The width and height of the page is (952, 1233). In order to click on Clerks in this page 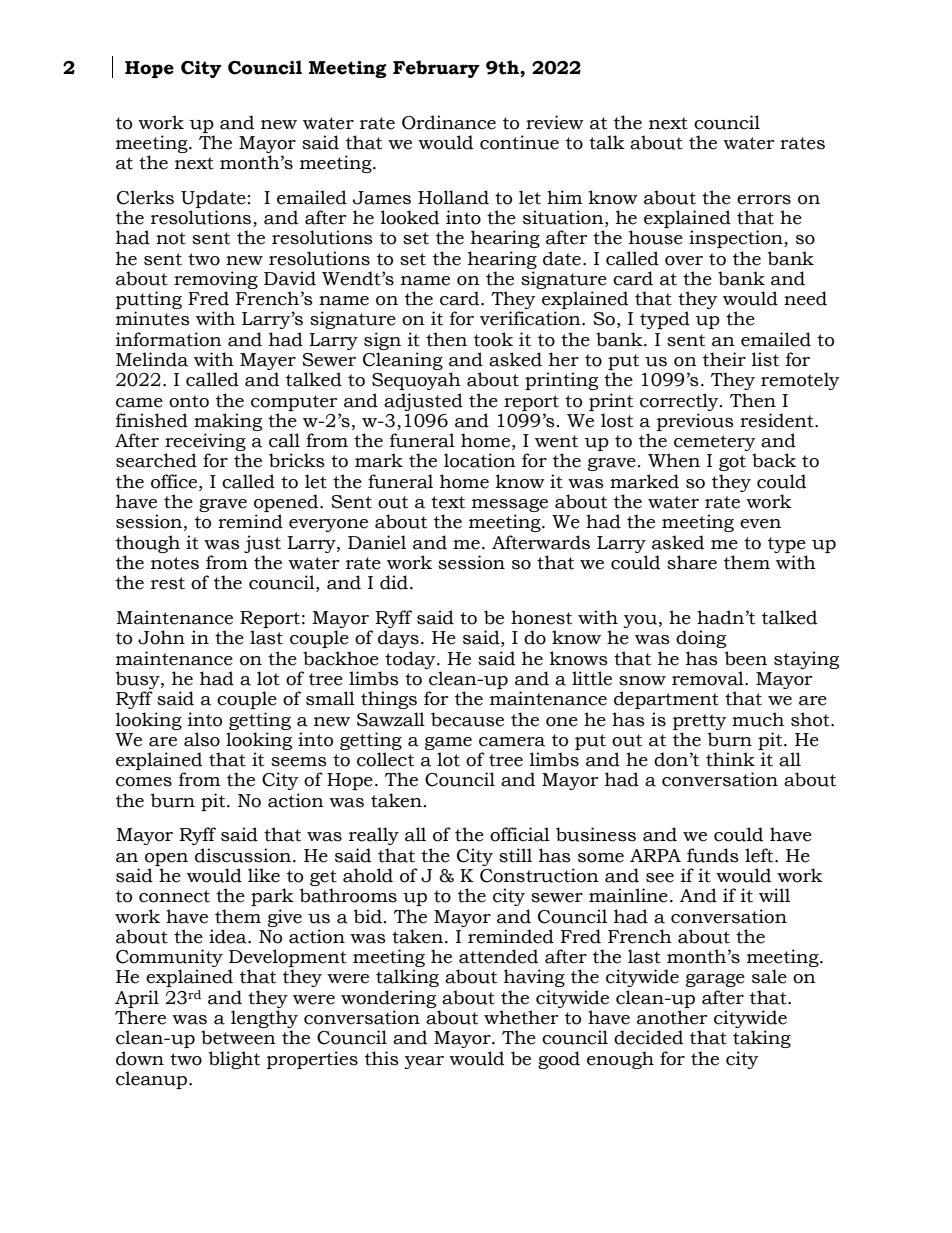, I will do `click(145, 197)`.
